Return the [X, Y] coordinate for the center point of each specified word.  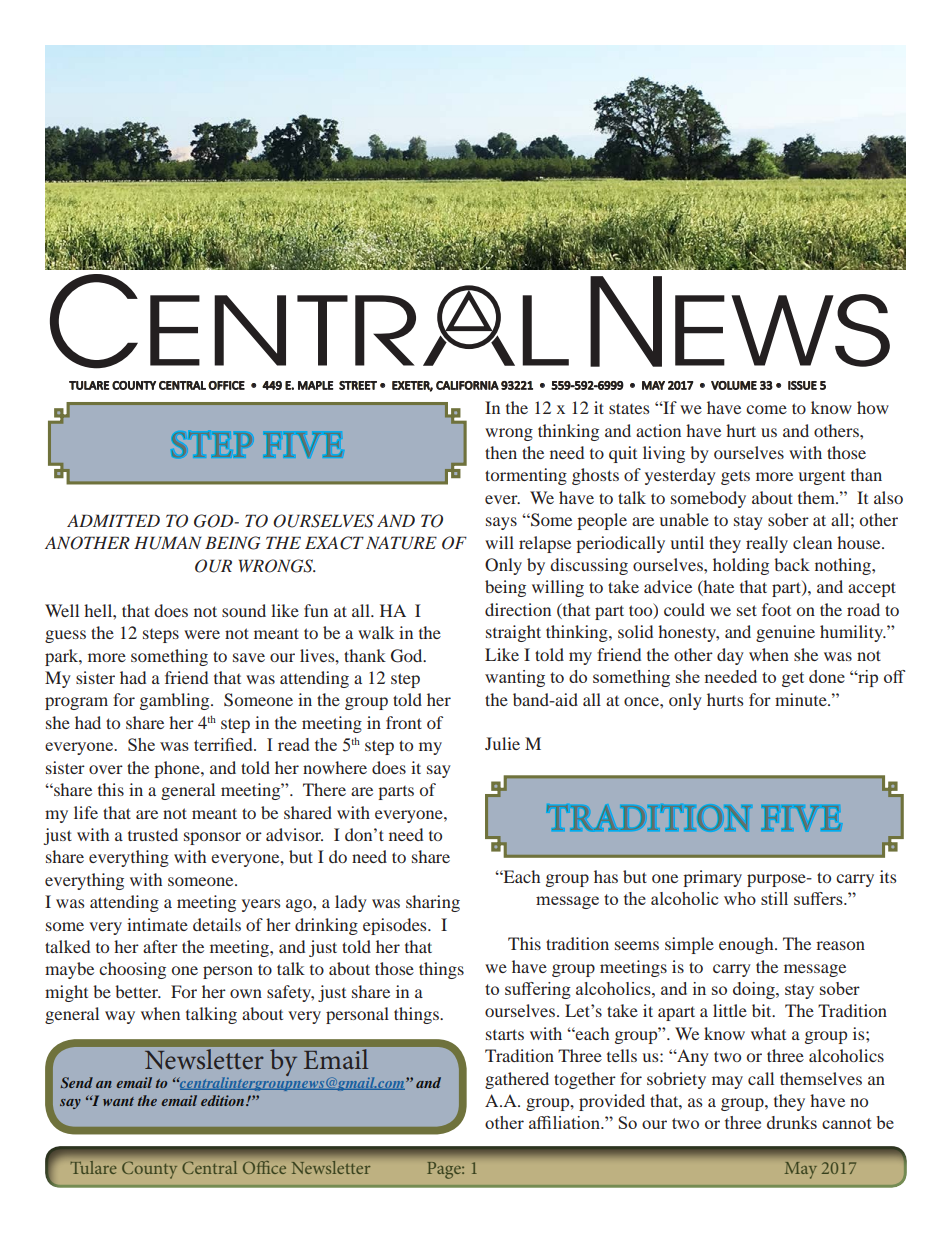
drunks [792, 1122]
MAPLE [316, 385]
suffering [538, 990]
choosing [132, 970]
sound [244, 610]
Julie [502, 743]
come [766, 409]
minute [802, 699]
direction [518, 609]
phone [178, 769]
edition [224, 1100]
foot [776, 609]
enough [747, 945]
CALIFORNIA [467, 385]
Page [445, 1170]
